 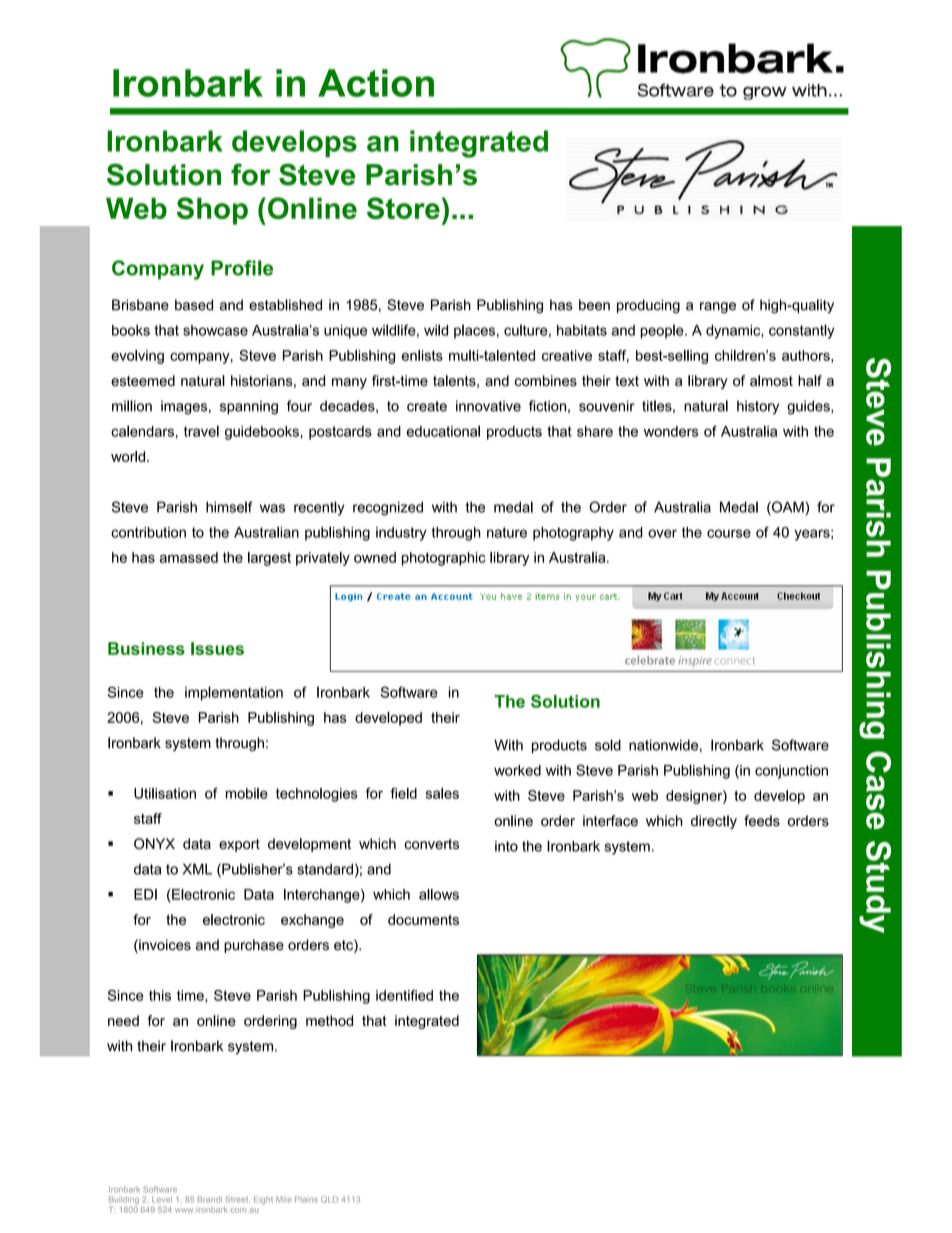 What do you see at coordinates (329, 1199) in the screenshot?
I see `QLD` at bounding box center [329, 1199].
